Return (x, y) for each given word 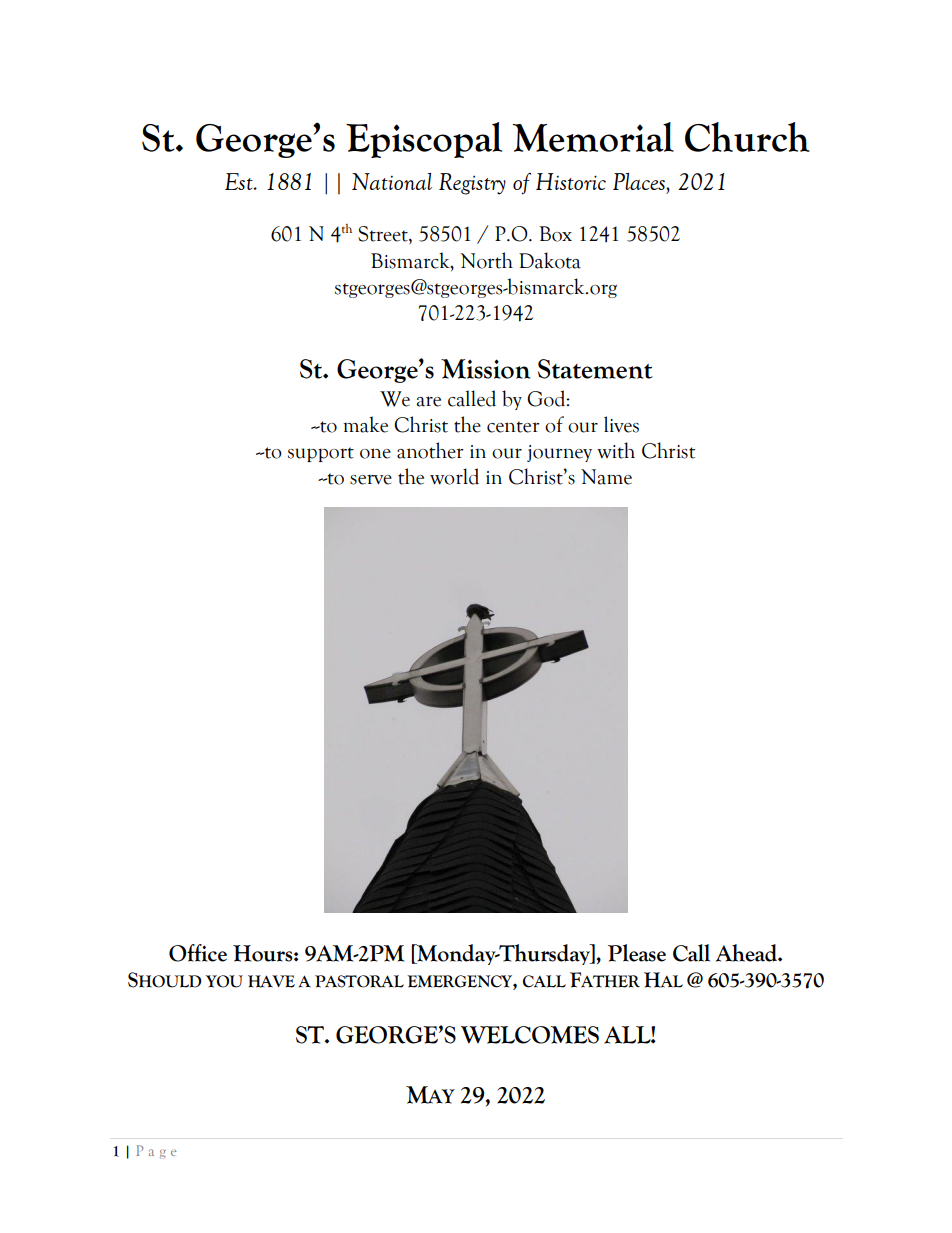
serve (371, 479)
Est (240, 181)
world (454, 476)
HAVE (271, 981)
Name (606, 477)
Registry (472, 184)
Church (747, 137)
